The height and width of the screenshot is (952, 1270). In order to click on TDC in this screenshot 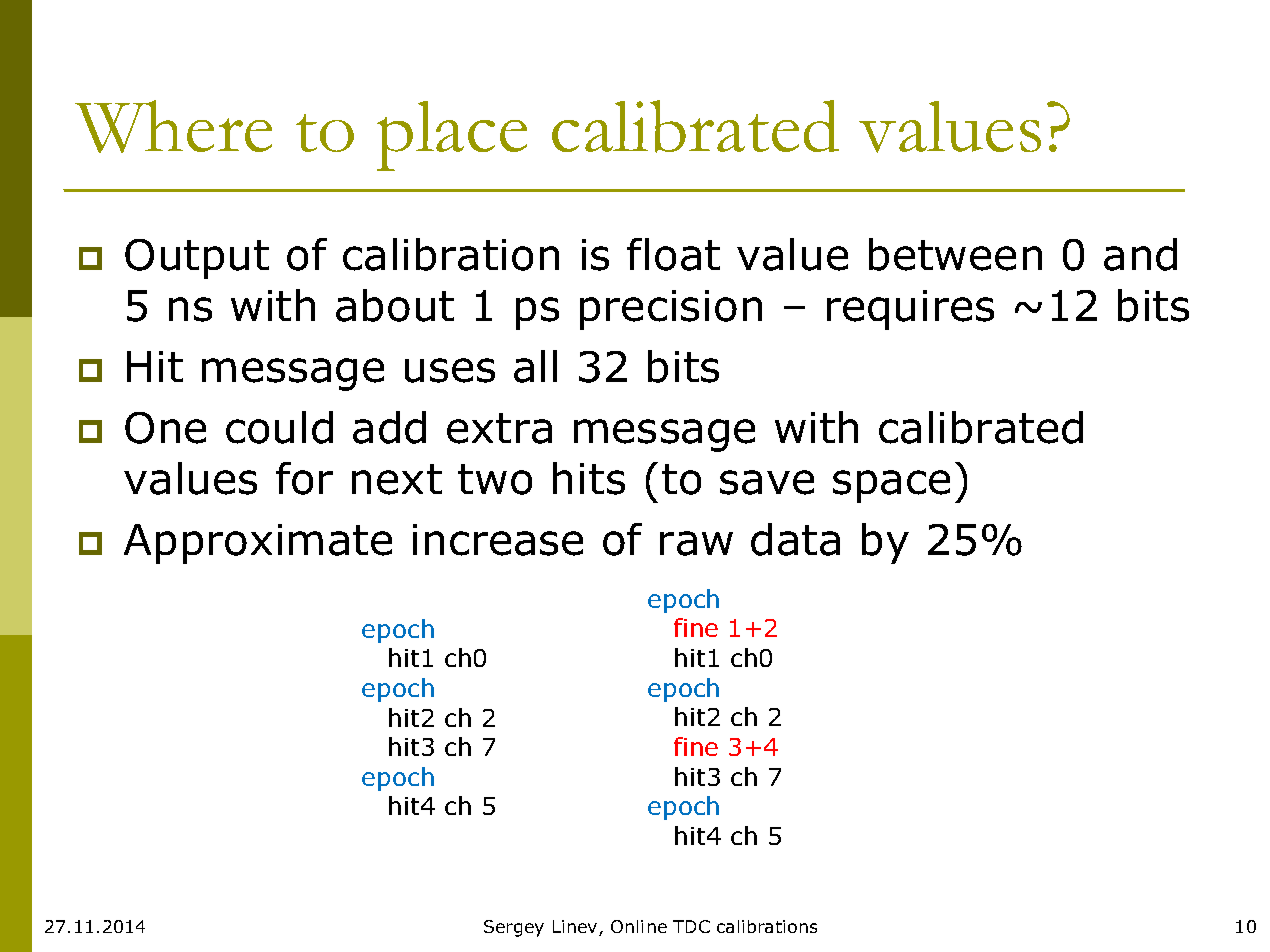, I will do `click(691, 926)`.
